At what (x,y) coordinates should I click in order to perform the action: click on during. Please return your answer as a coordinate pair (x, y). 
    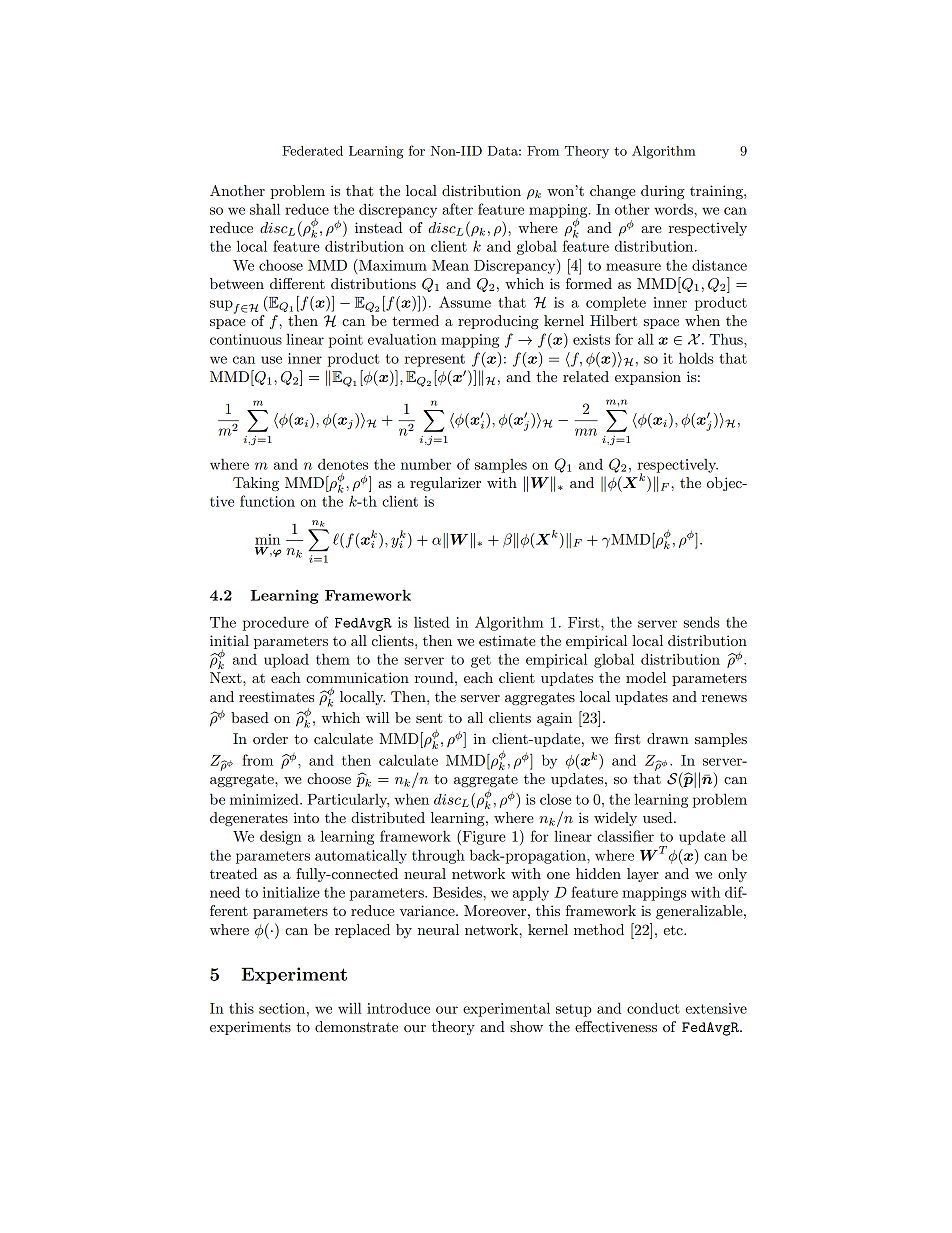
    Looking at the image, I should click on (663, 192).
